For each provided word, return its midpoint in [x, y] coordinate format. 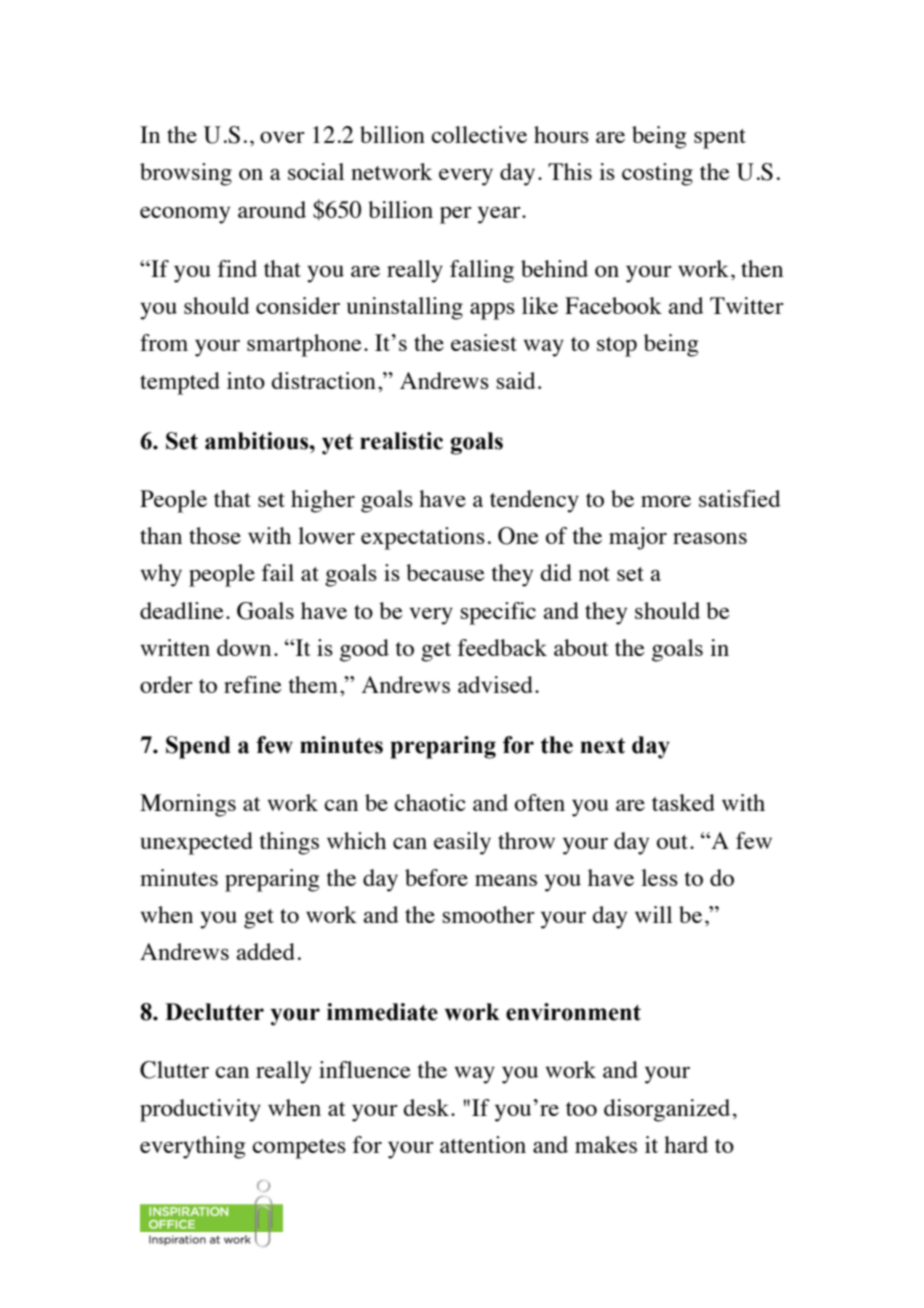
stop [617, 347]
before [436, 877]
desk [428, 1107]
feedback [502, 647]
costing [657, 174]
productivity [200, 1110]
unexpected [196, 843]
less [659, 877]
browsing [186, 174]
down [244, 647]
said [516, 380]
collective [479, 134]
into [246, 380]
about [581, 647]
